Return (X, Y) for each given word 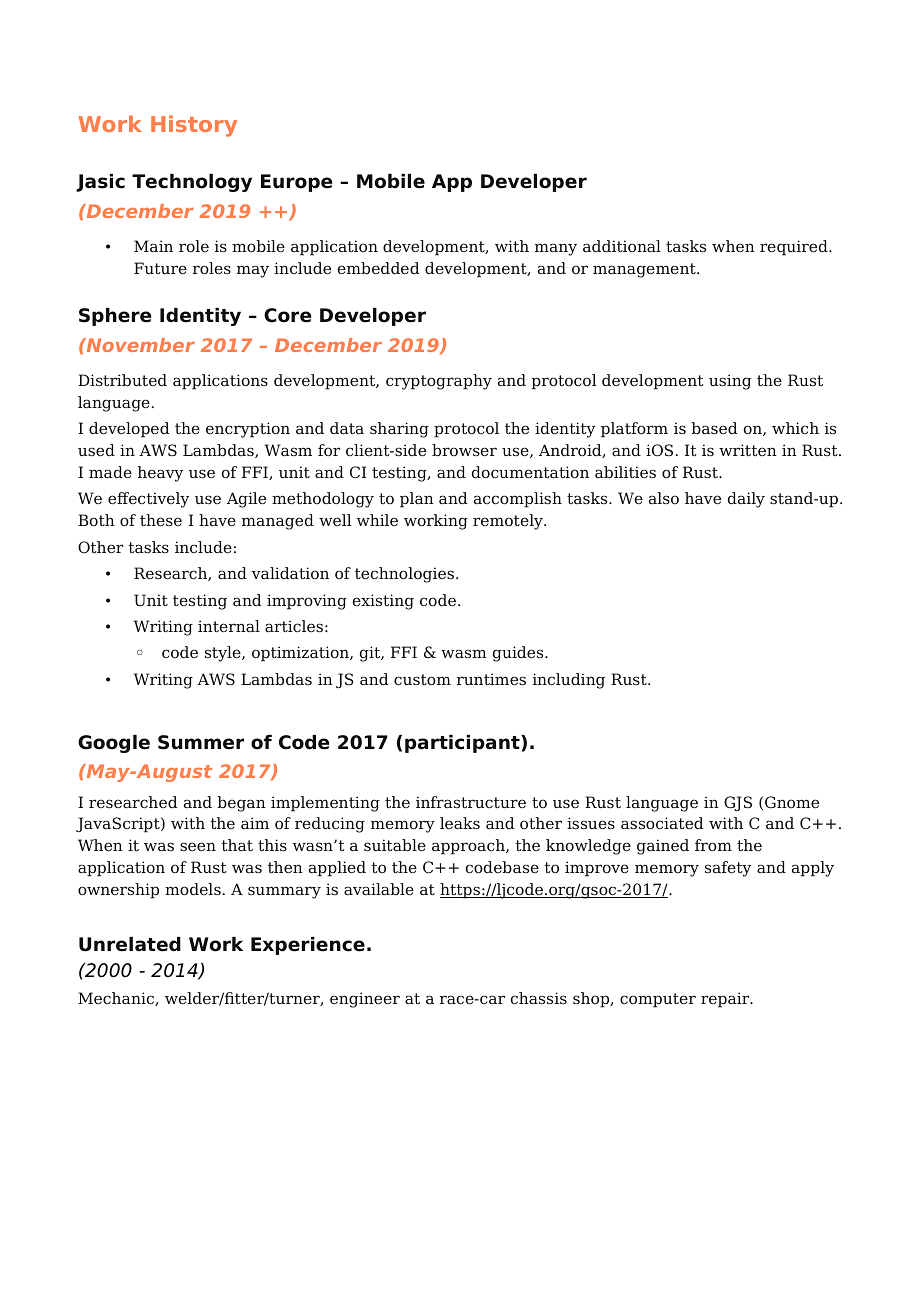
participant (463, 744)
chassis (539, 998)
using (730, 382)
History (194, 126)
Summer (201, 742)
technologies (404, 575)
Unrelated (130, 944)
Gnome (792, 802)
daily (746, 500)
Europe (297, 183)
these (161, 520)
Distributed (122, 380)
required (795, 248)
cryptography (439, 382)
